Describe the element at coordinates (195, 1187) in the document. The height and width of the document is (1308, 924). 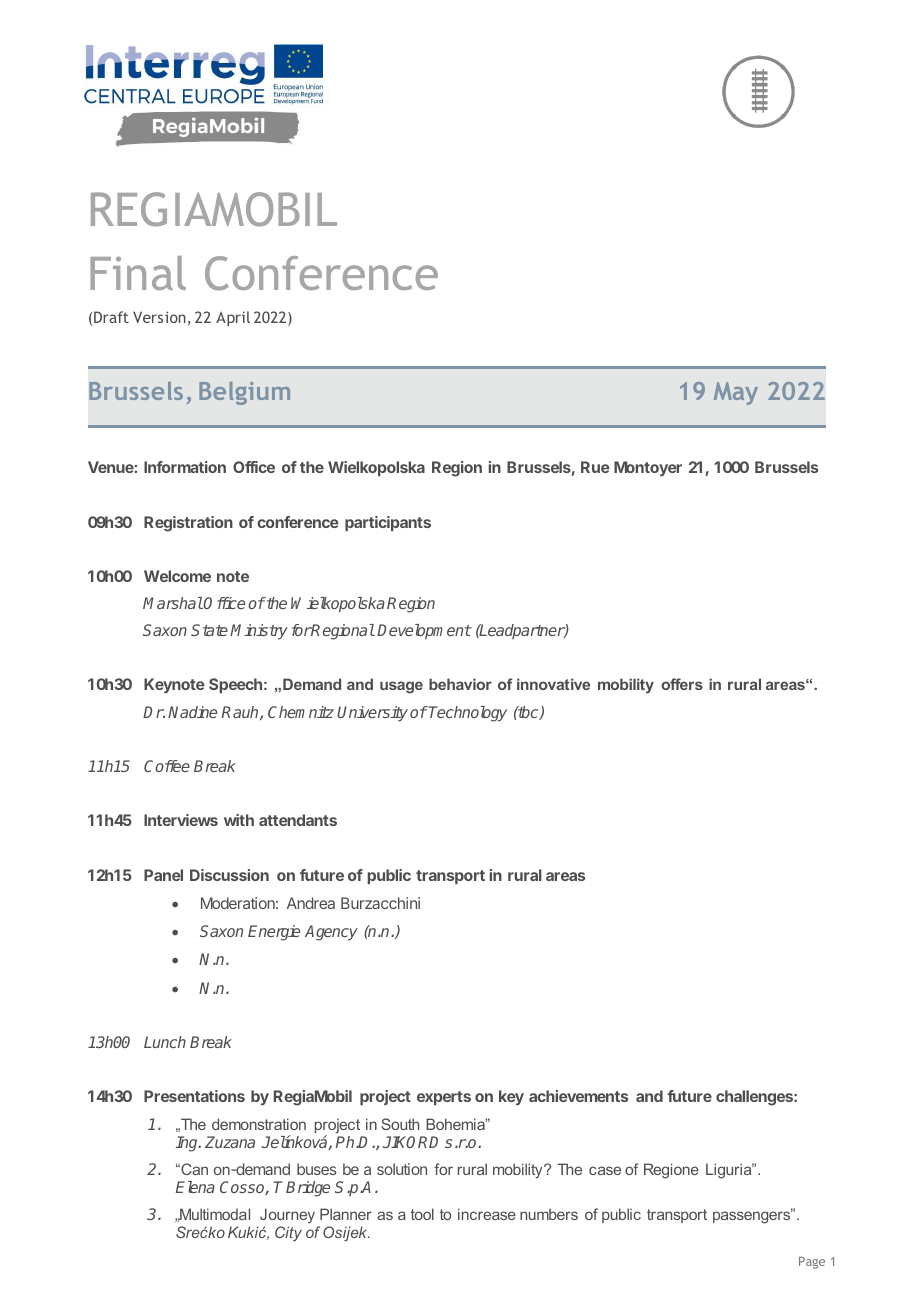
I see `Elena` at that location.
